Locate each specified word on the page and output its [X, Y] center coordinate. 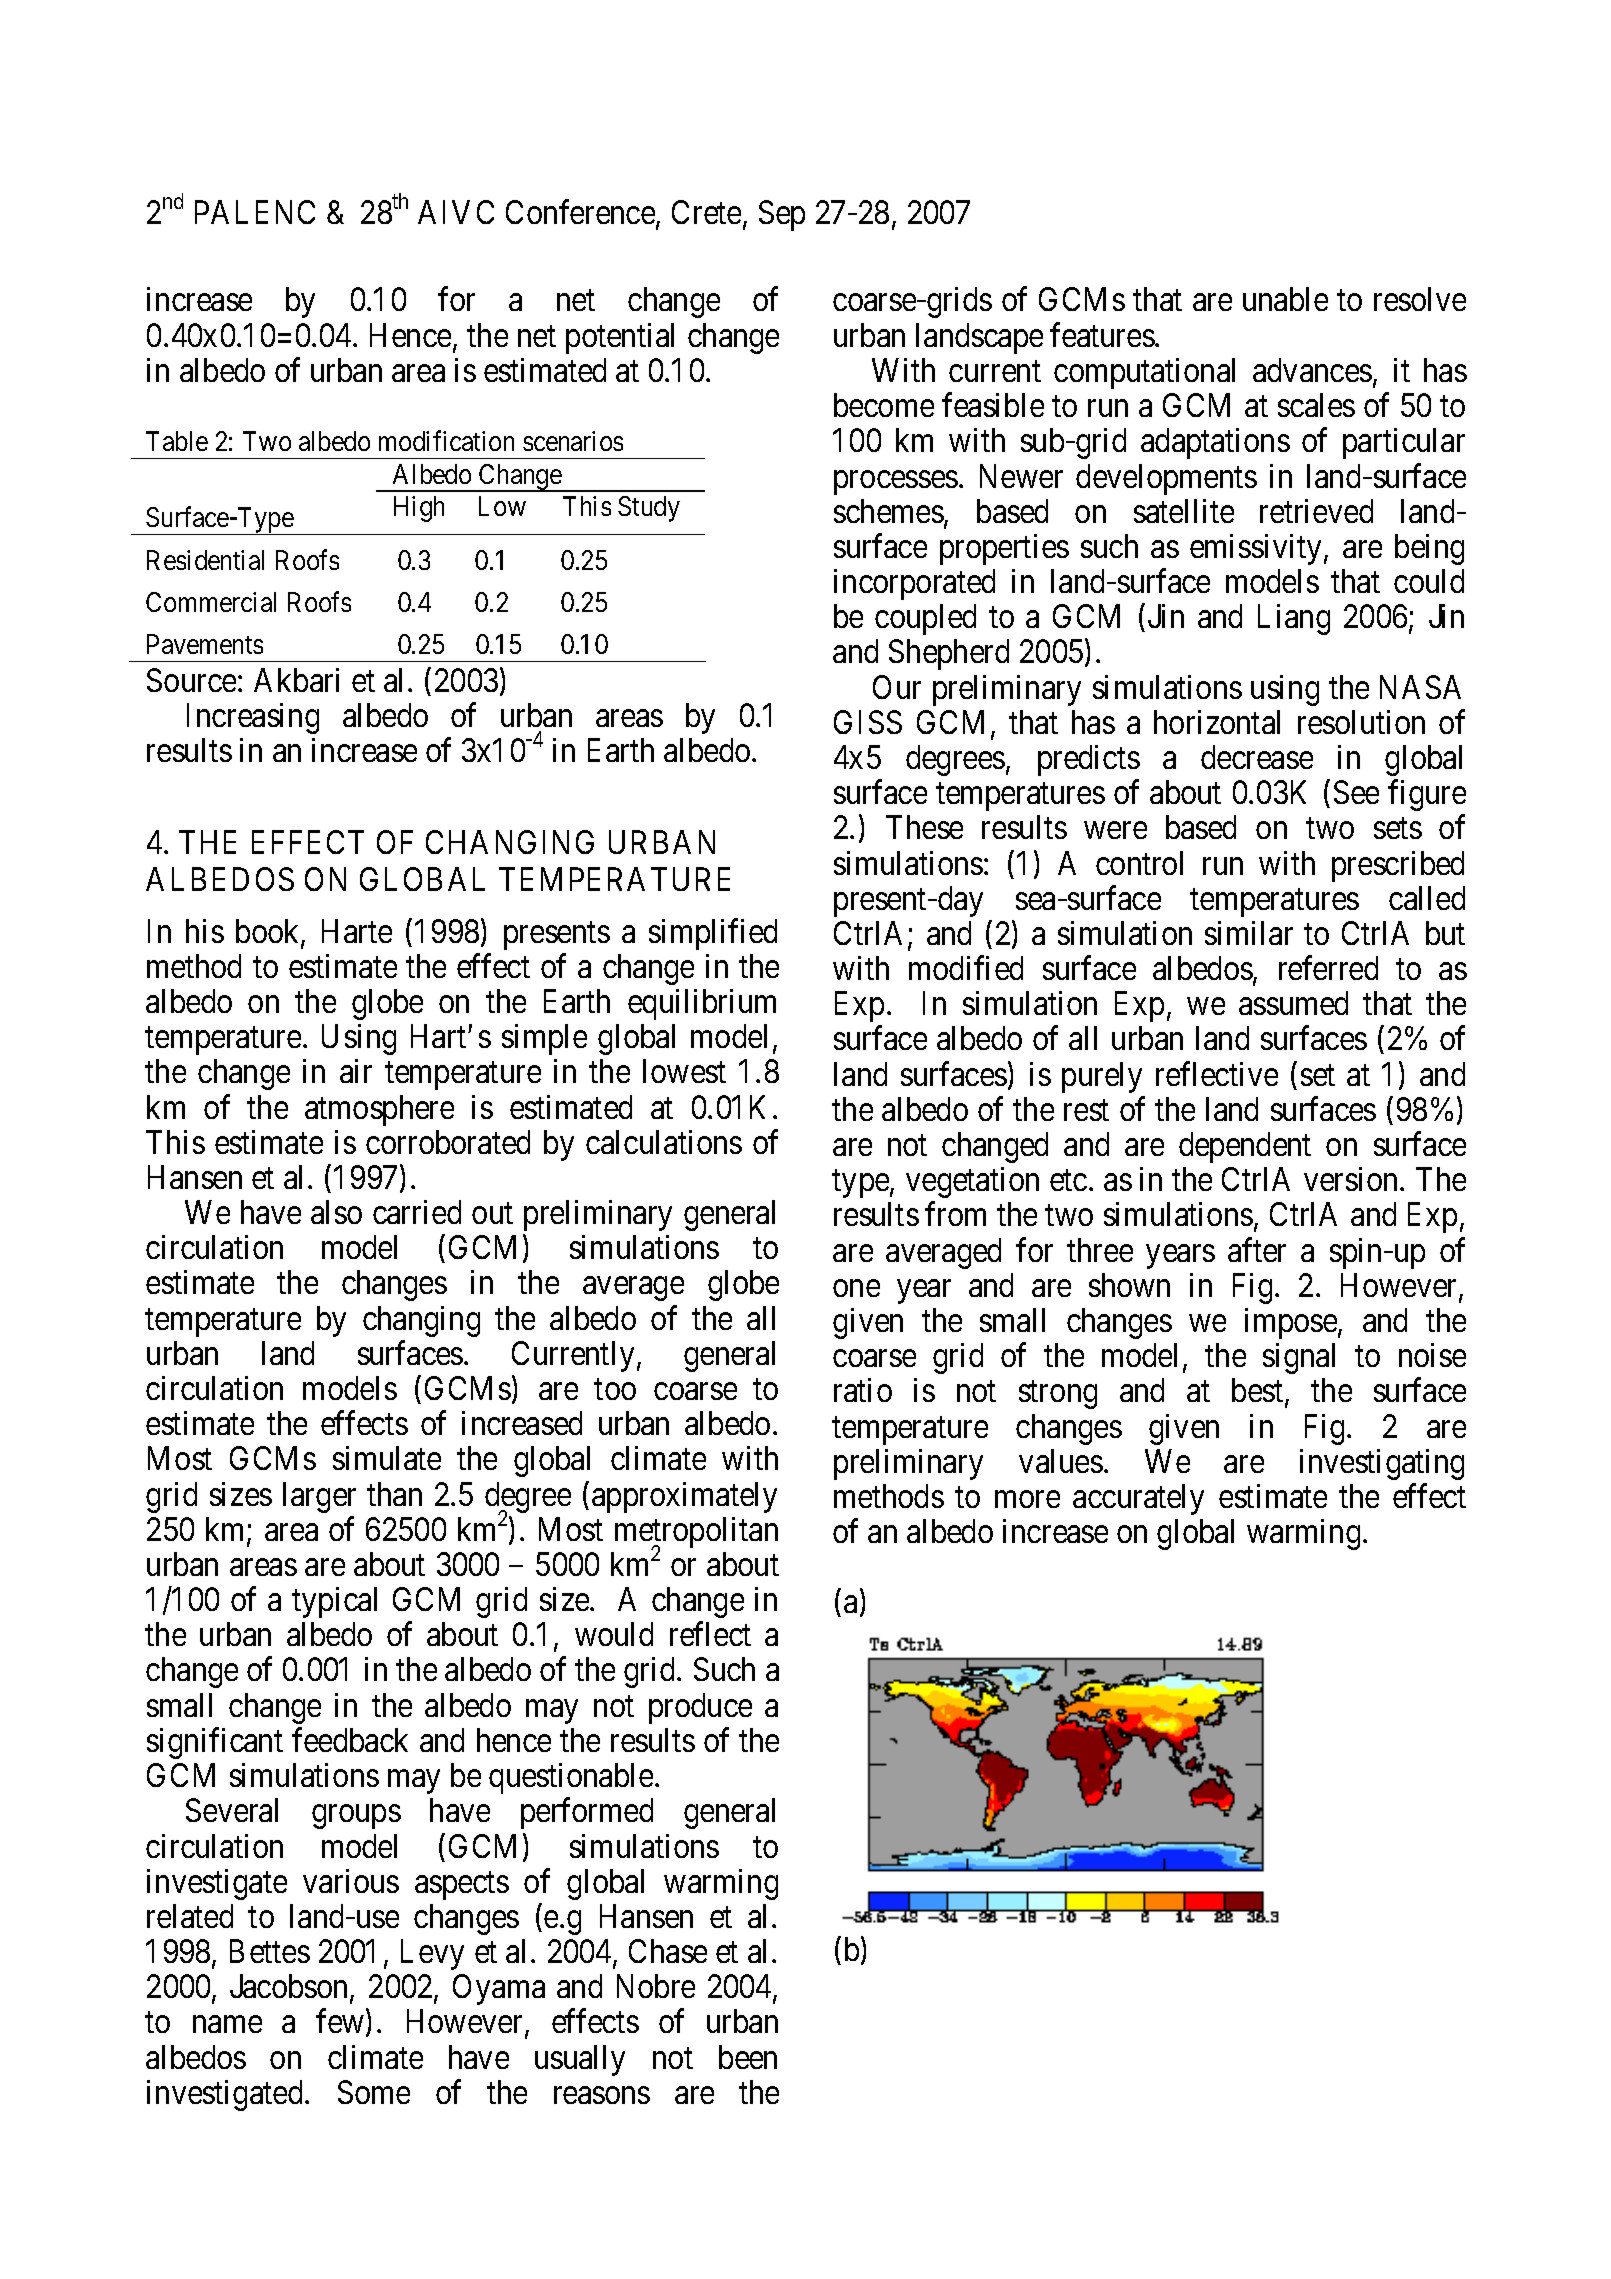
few [340, 2021]
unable [1285, 299]
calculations [664, 1142]
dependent [1245, 1147]
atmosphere [379, 1110]
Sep [782, 215]
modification [446, 441]
